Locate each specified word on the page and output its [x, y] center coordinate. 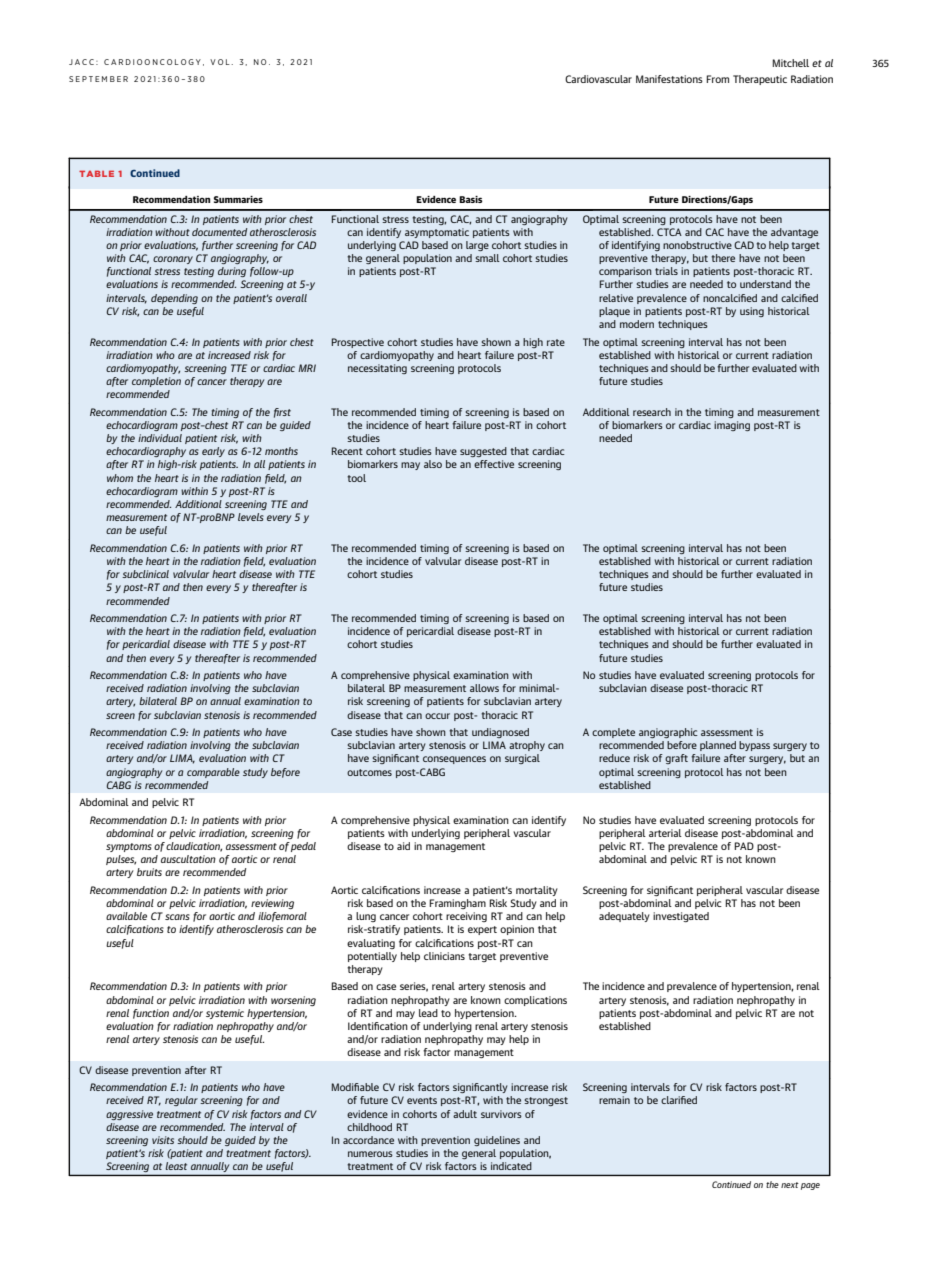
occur [437, 716]
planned [718, 746]
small [487, 258]
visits [163, 1140]
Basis [470, 199]
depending [174, 299]
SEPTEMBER [98, 79]
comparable [213, 773]
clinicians [444, 956]
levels [251, 517]
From [717, 79]
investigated [681, 917]
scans [177, 917]
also [433, 464]
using [752, 312]
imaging [732, 426]
